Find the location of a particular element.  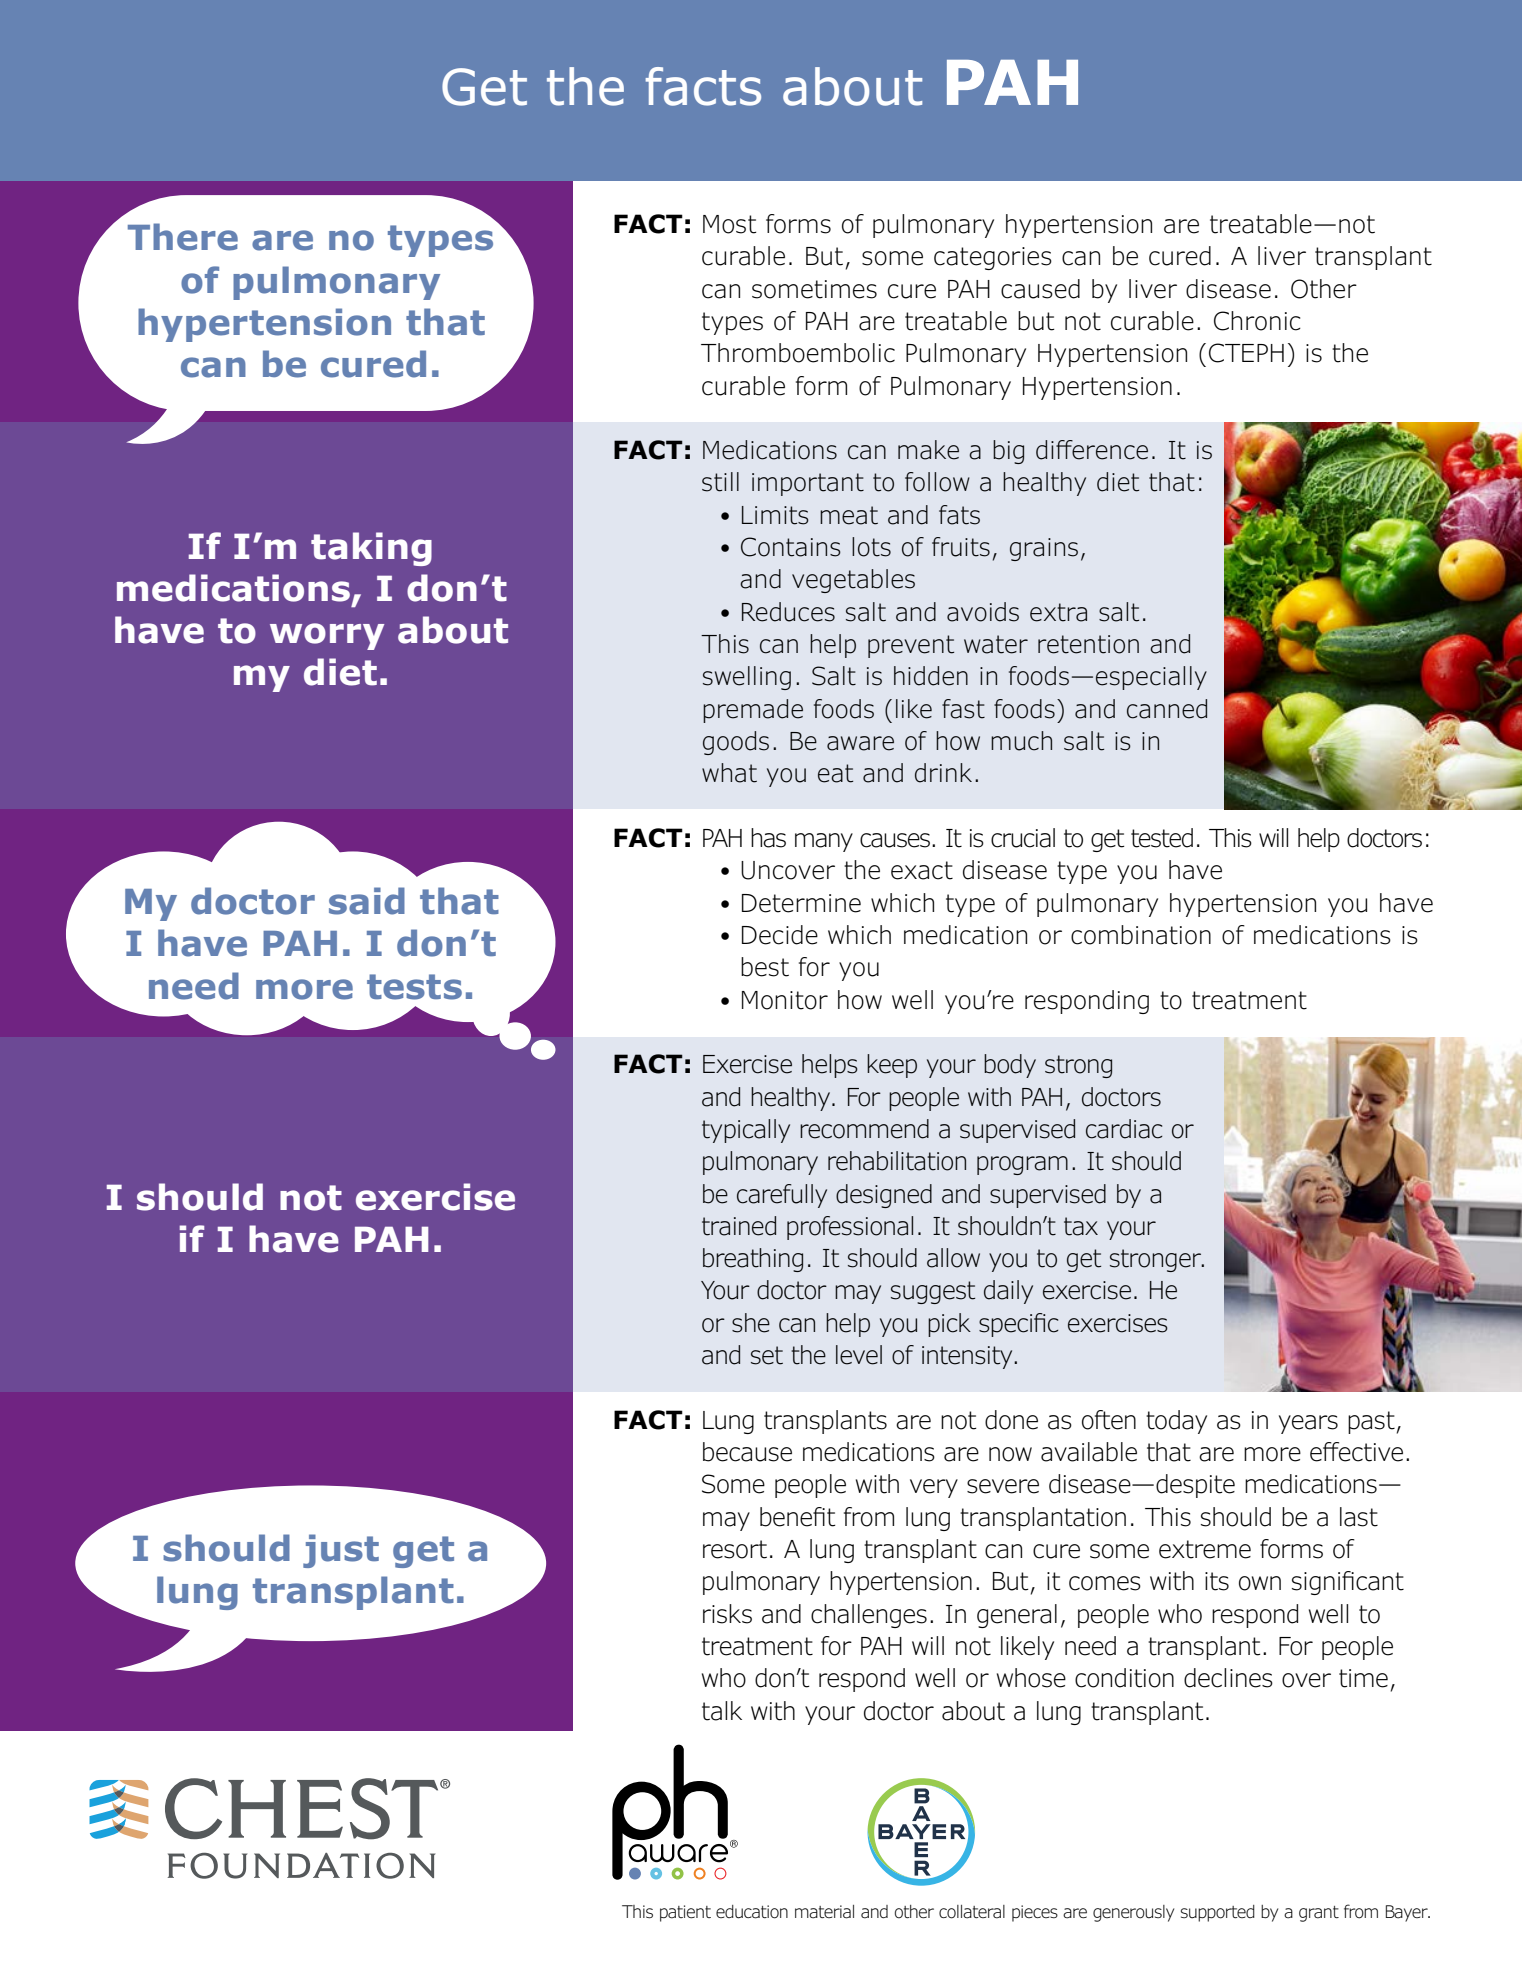

cardiac is located at coordinates (1124, 1129).
